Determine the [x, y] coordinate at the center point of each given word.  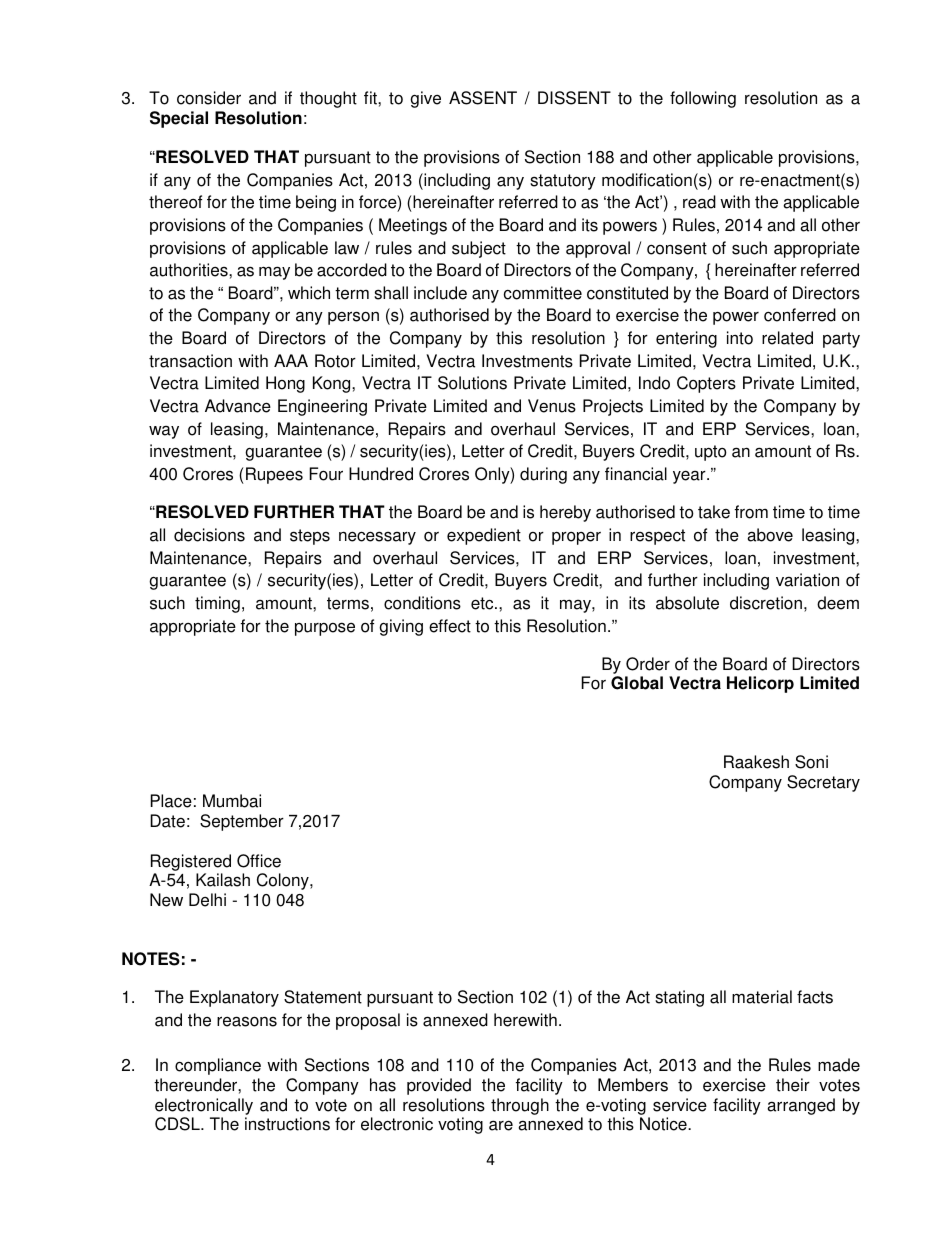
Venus [552, 406]
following [703, 99]
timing [217, 604]
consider [209, 98]
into [740, 338]
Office [259, 861]
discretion [766, 603]
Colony [284, 881]
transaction [190, 361]
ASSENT [483, 98]
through [520, 1106]
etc [483, 603]
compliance [218, 1066]
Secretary [823, 783]
